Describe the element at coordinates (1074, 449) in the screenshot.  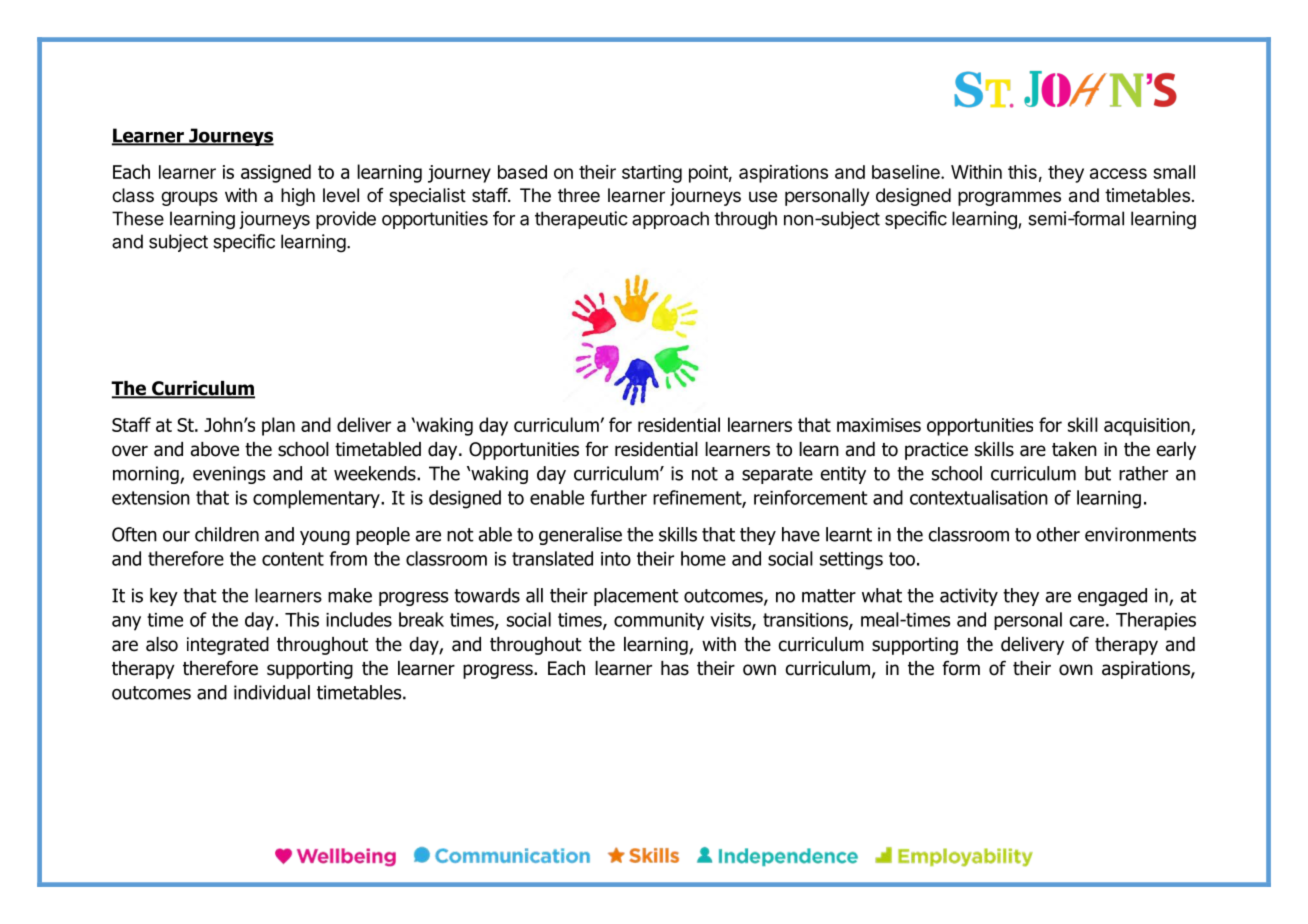
I see `taken` at that location.
